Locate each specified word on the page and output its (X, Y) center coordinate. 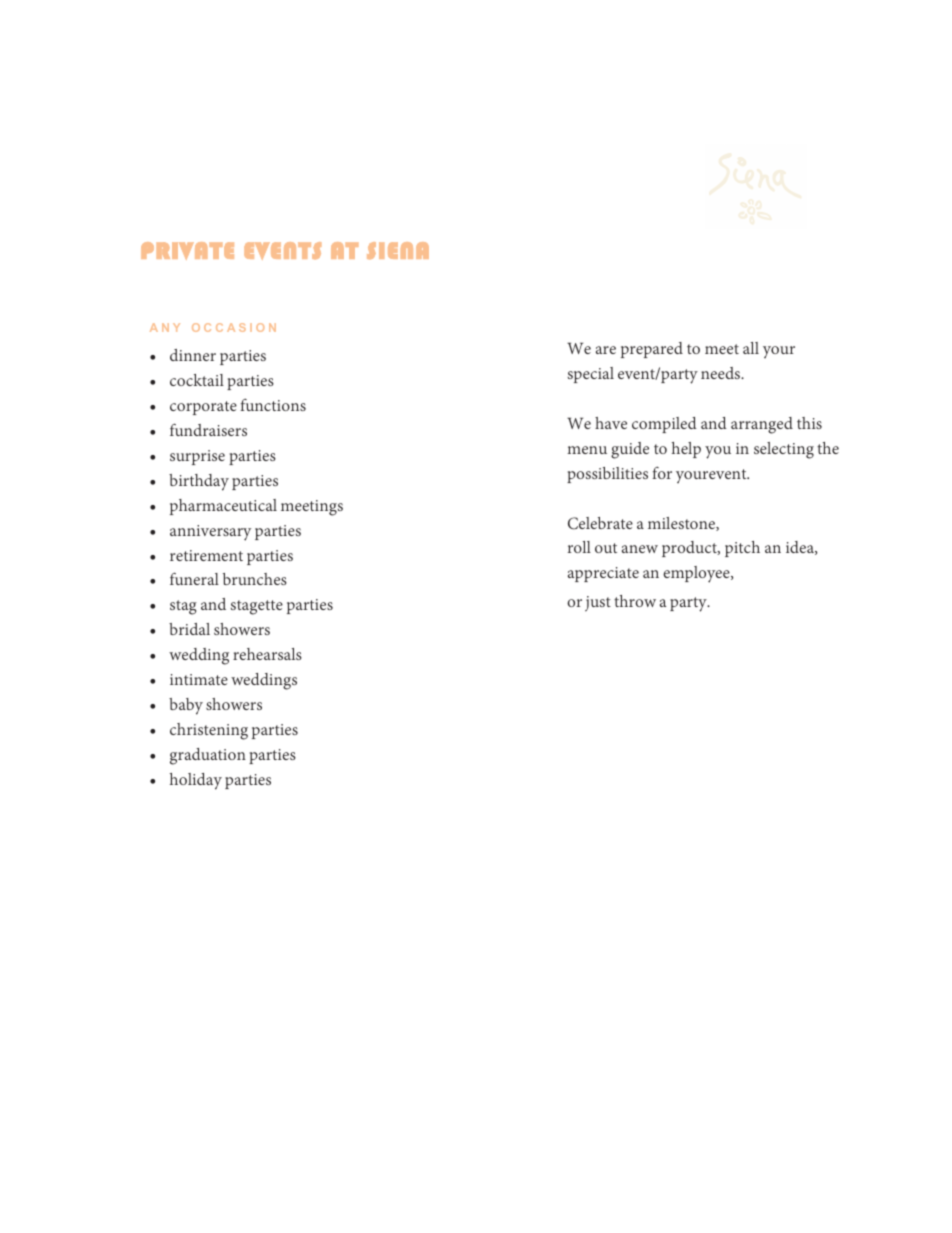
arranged (762, 425)
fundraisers (208, 429)
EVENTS (282, 251)
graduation (208, 756)
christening (209, 731)
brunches (255, 579)
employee (697, 574)
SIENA (398, 250)
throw (635, 601)
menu (587, 450)
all (751, 348)
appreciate (603, 574)
